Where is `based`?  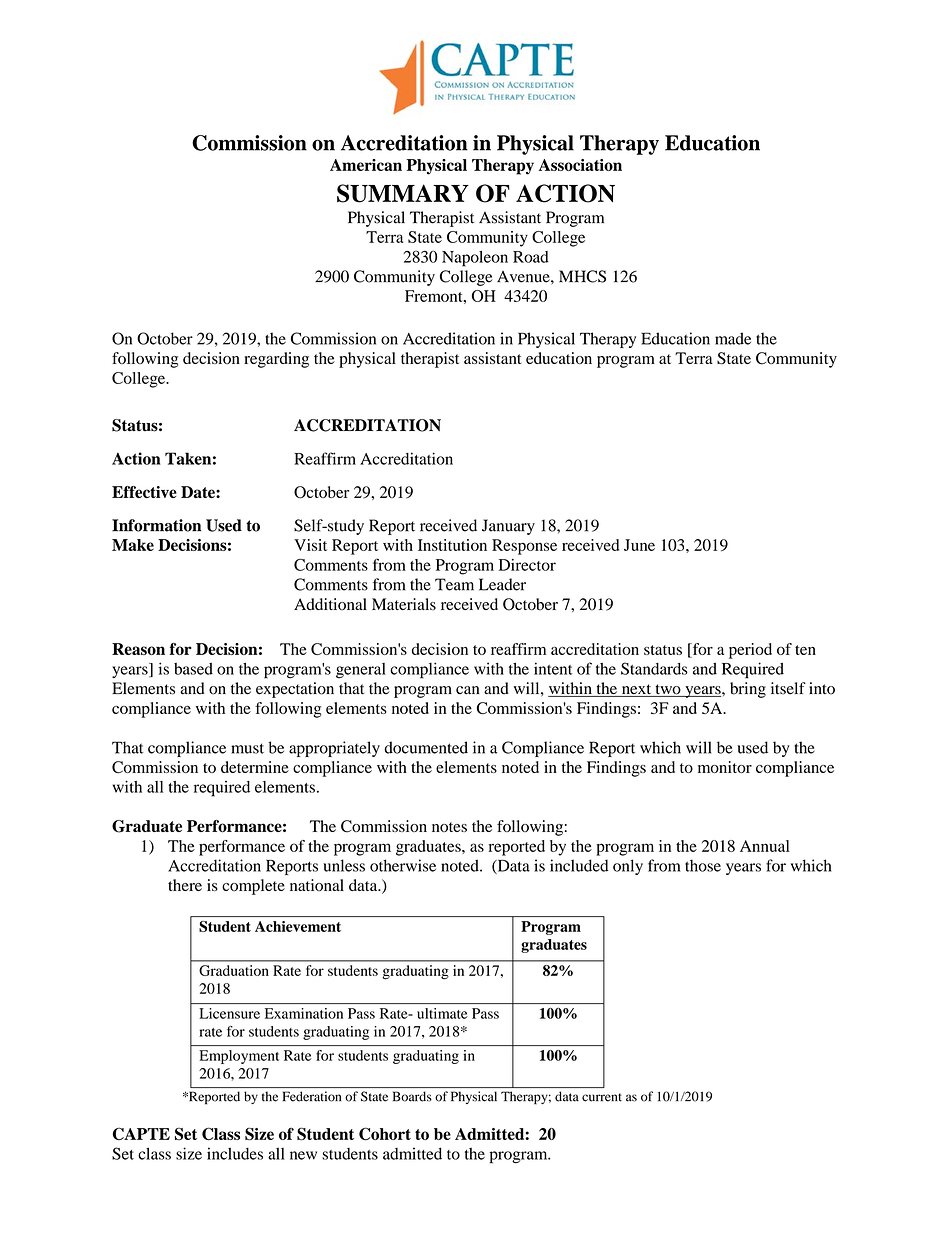
based is located at coordinates (193, 669).
